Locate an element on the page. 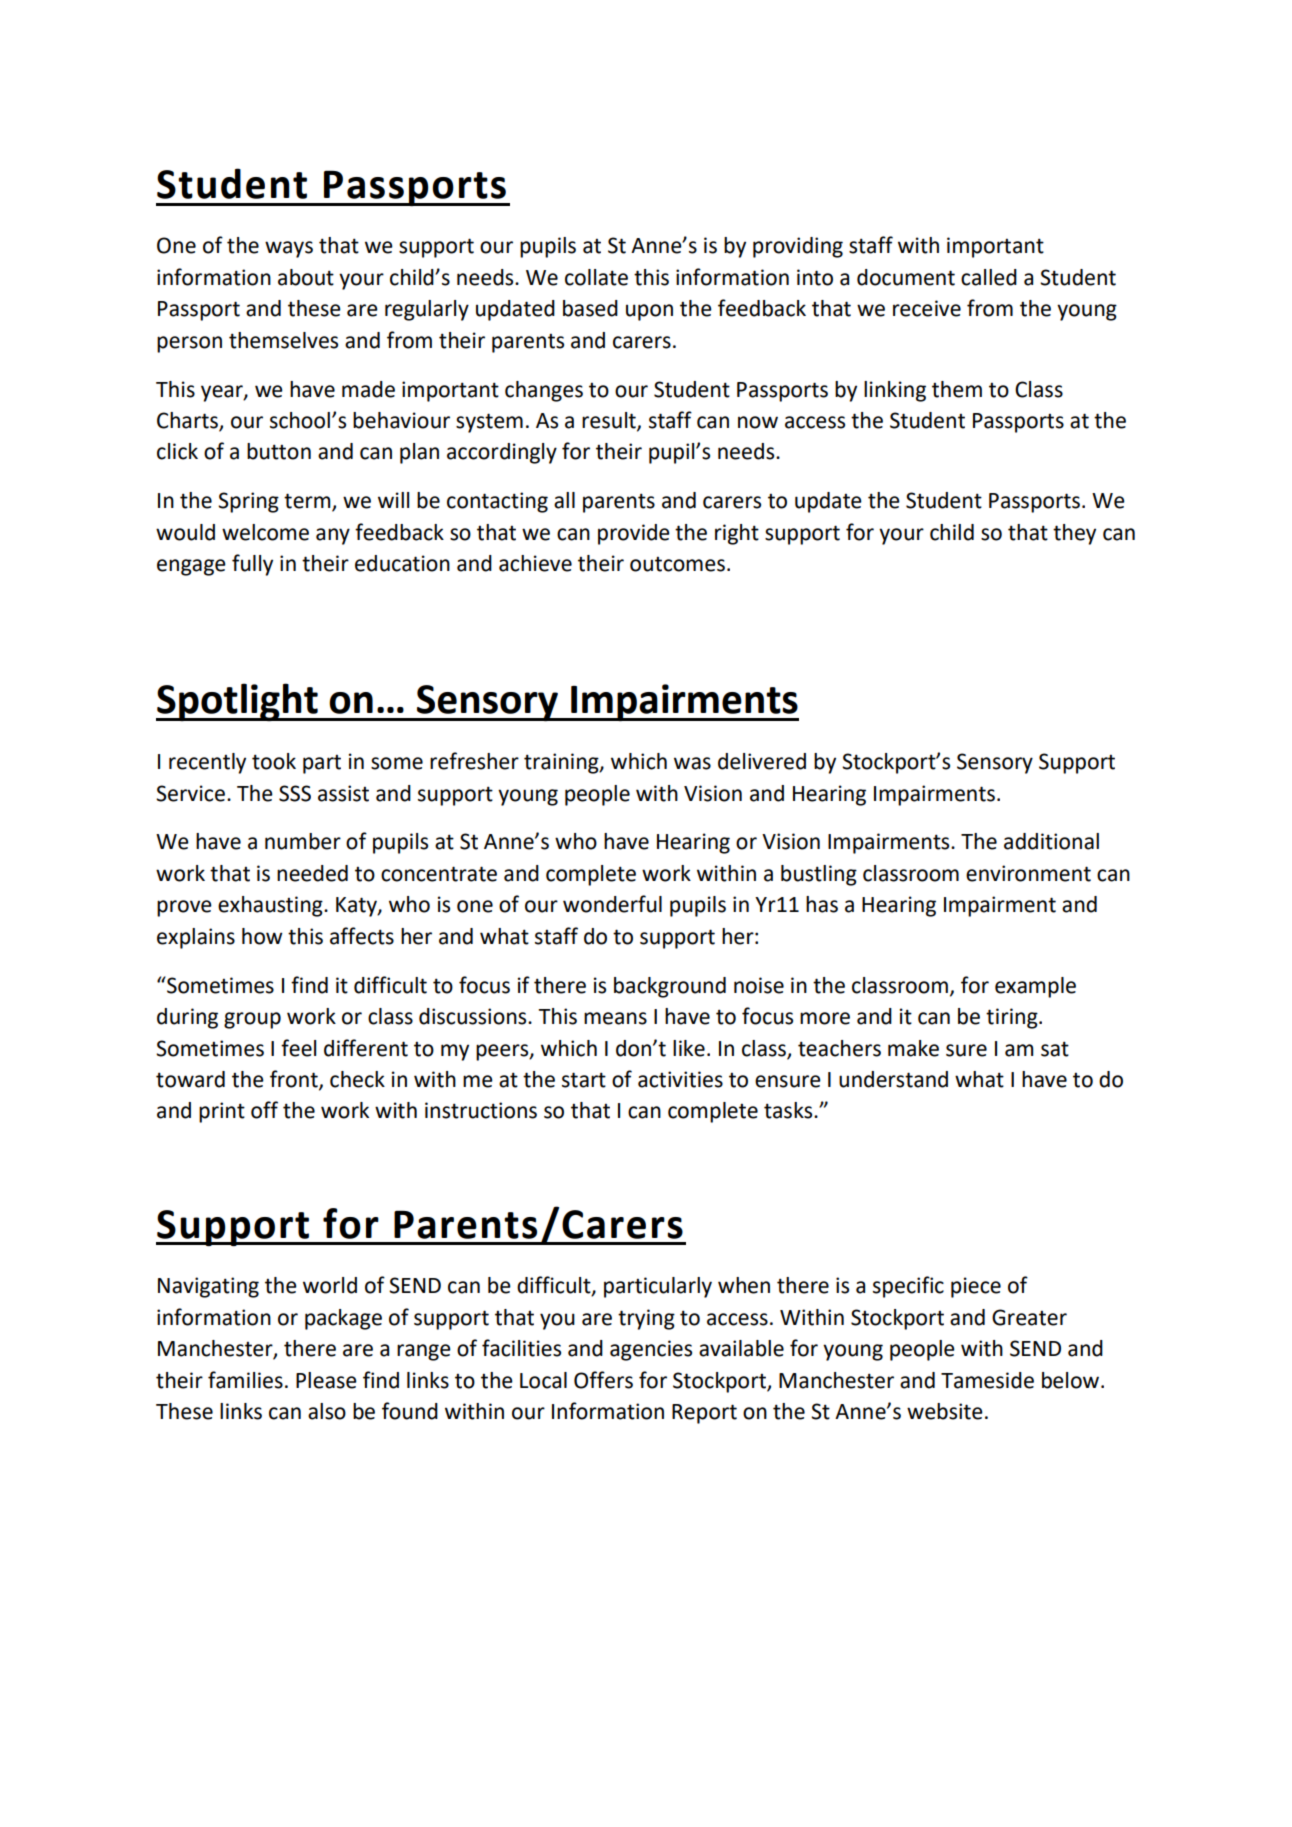 The image size is (1292, 1827). called is located at coordinates (989, 277).
